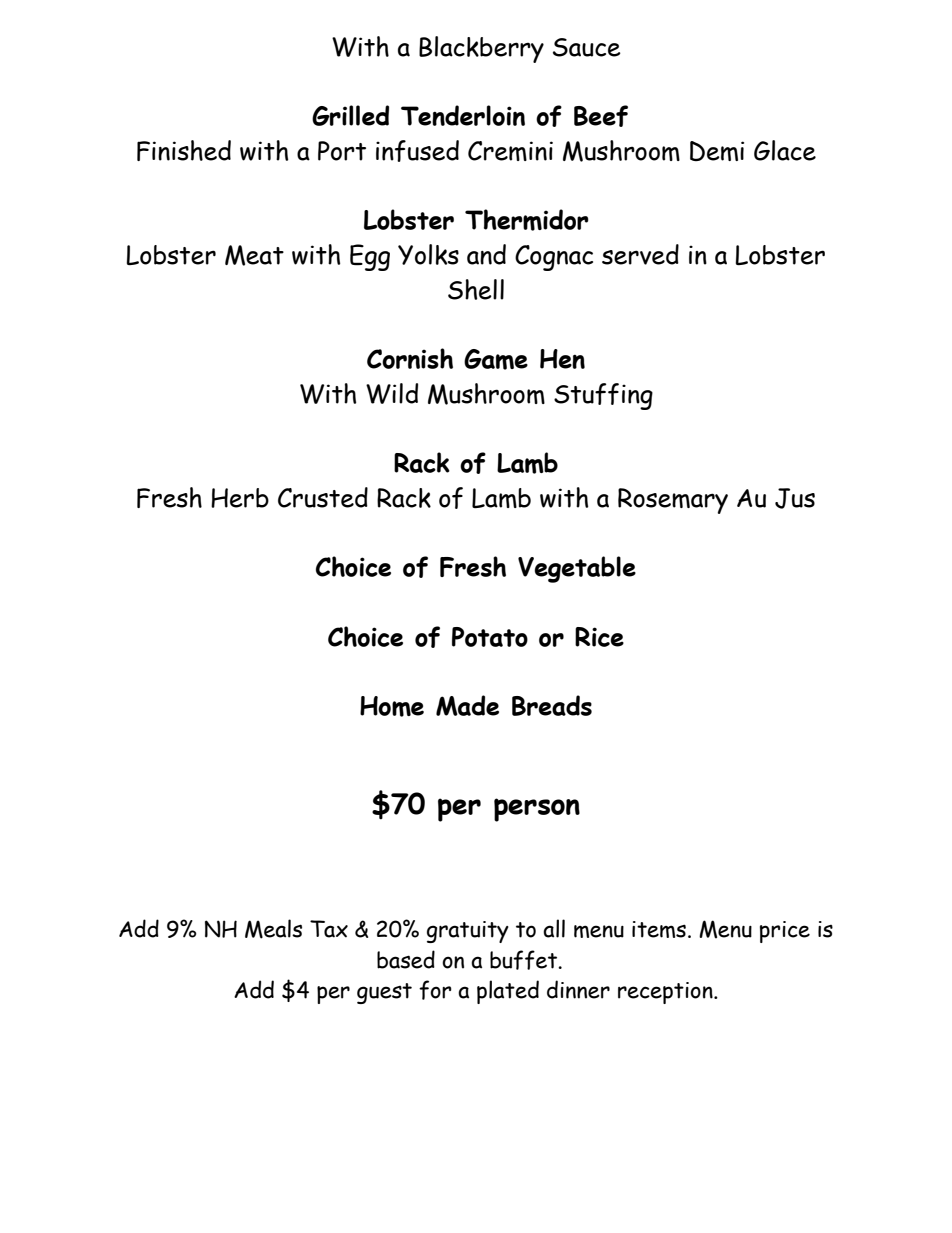 The width and height of the screenshot is (952, 1233). What do you see at coordinates (577, 569) in the screenshot?
I see `Vegetable` at bounding box center [577, 569].
